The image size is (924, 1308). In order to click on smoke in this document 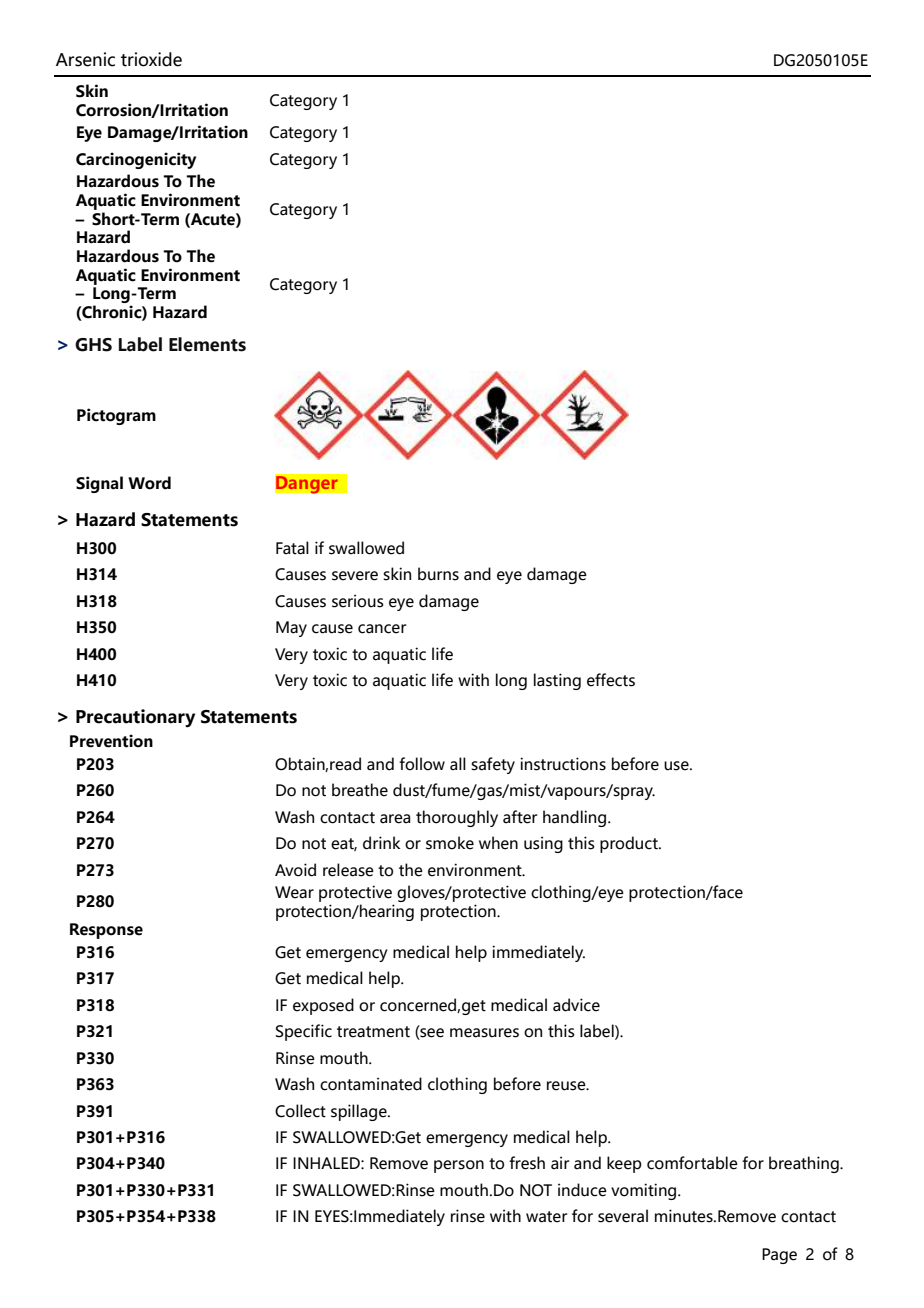, I will do `click(450, 843)`.
